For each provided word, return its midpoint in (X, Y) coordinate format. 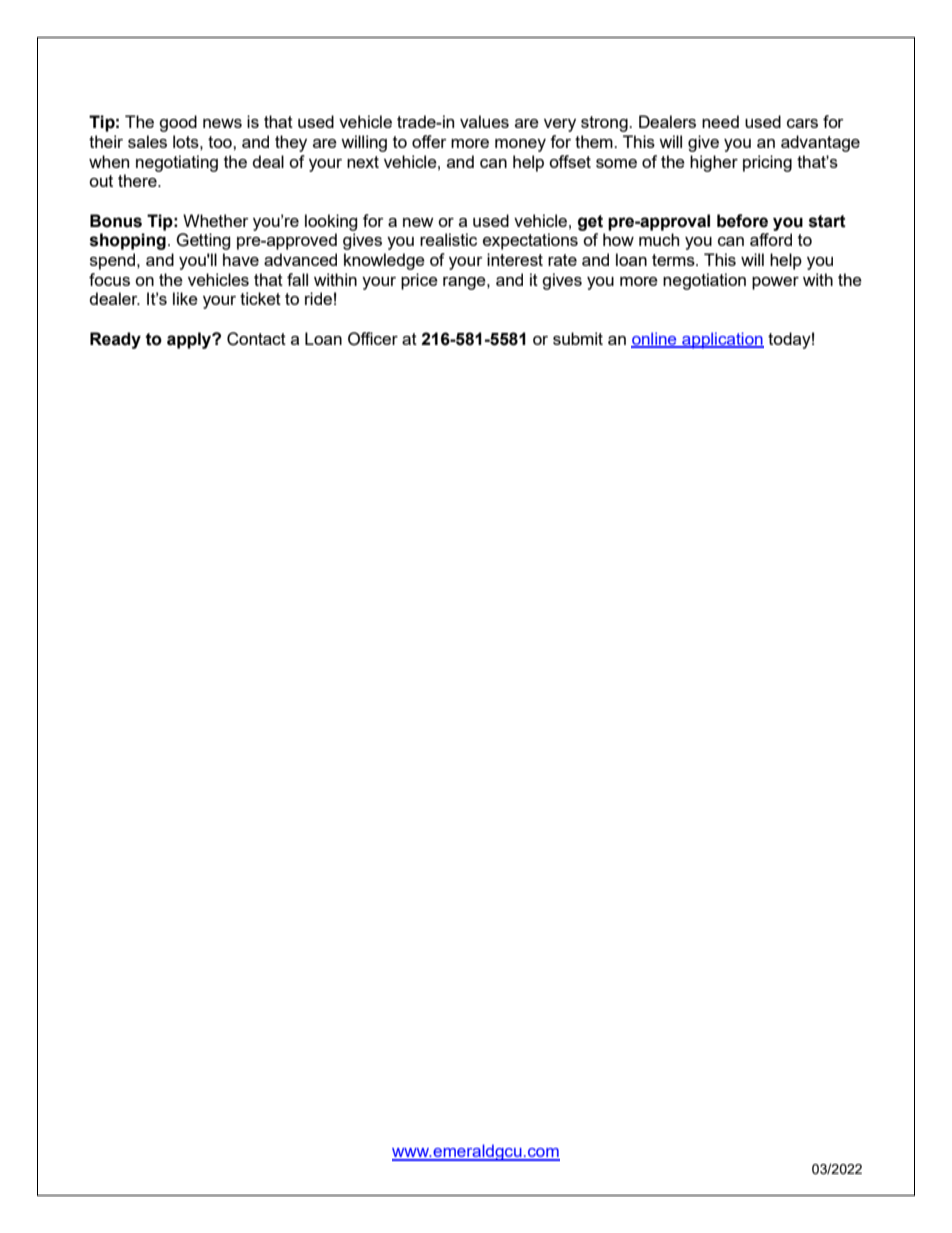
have (241, 259)
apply (190, 340)
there (138, 180)
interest (515, 259)
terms (674, 260)
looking (331, 222)
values (484, 121)
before (742, 221)
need (720, 121)
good (178, 123)
